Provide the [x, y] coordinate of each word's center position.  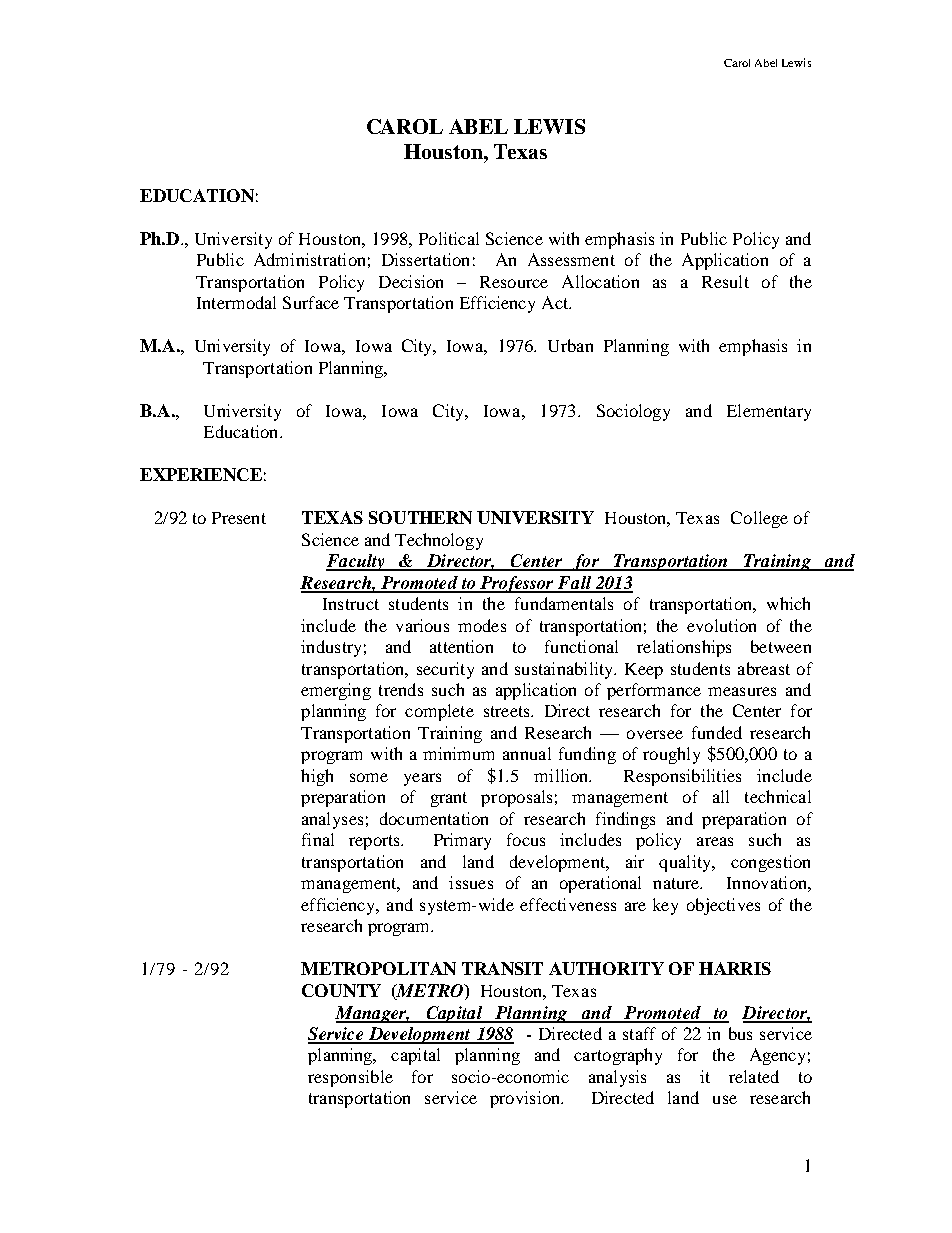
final [318, 839]
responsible [350, 1078]
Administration [309, 259]
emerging [336, 691]
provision [526, 1099]
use [725, 1099]
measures [742, 691]
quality [686, 863]
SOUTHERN [420, 517]
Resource [514, 282]
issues [471, 882]
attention [461, 646]
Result [725, 281]
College [759, 519]
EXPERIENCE [201, 474]
